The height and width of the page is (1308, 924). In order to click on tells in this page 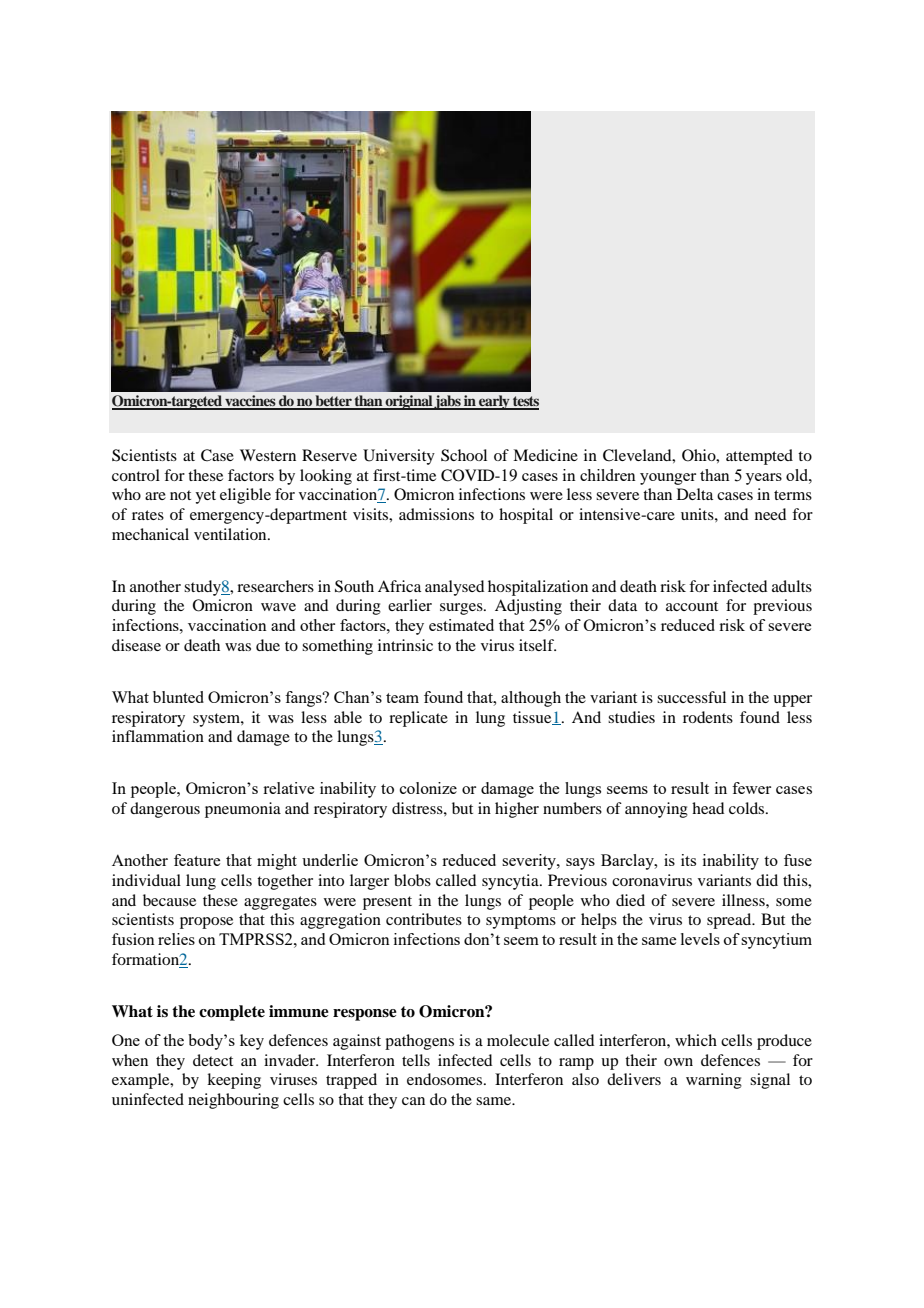, I will do `click(416, 1060)`.
